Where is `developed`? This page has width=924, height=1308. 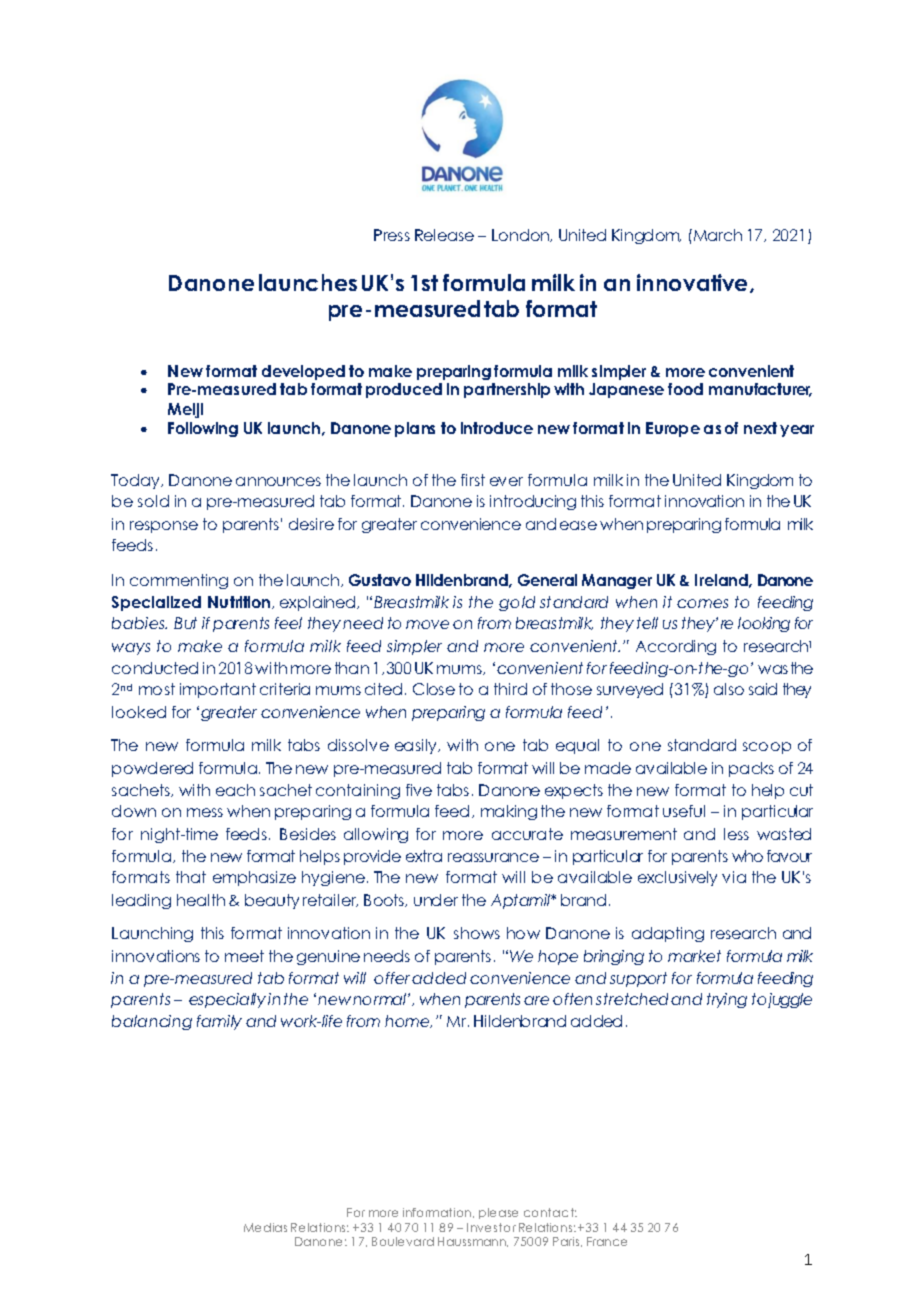 developed is located at coordinates (303, 372).
